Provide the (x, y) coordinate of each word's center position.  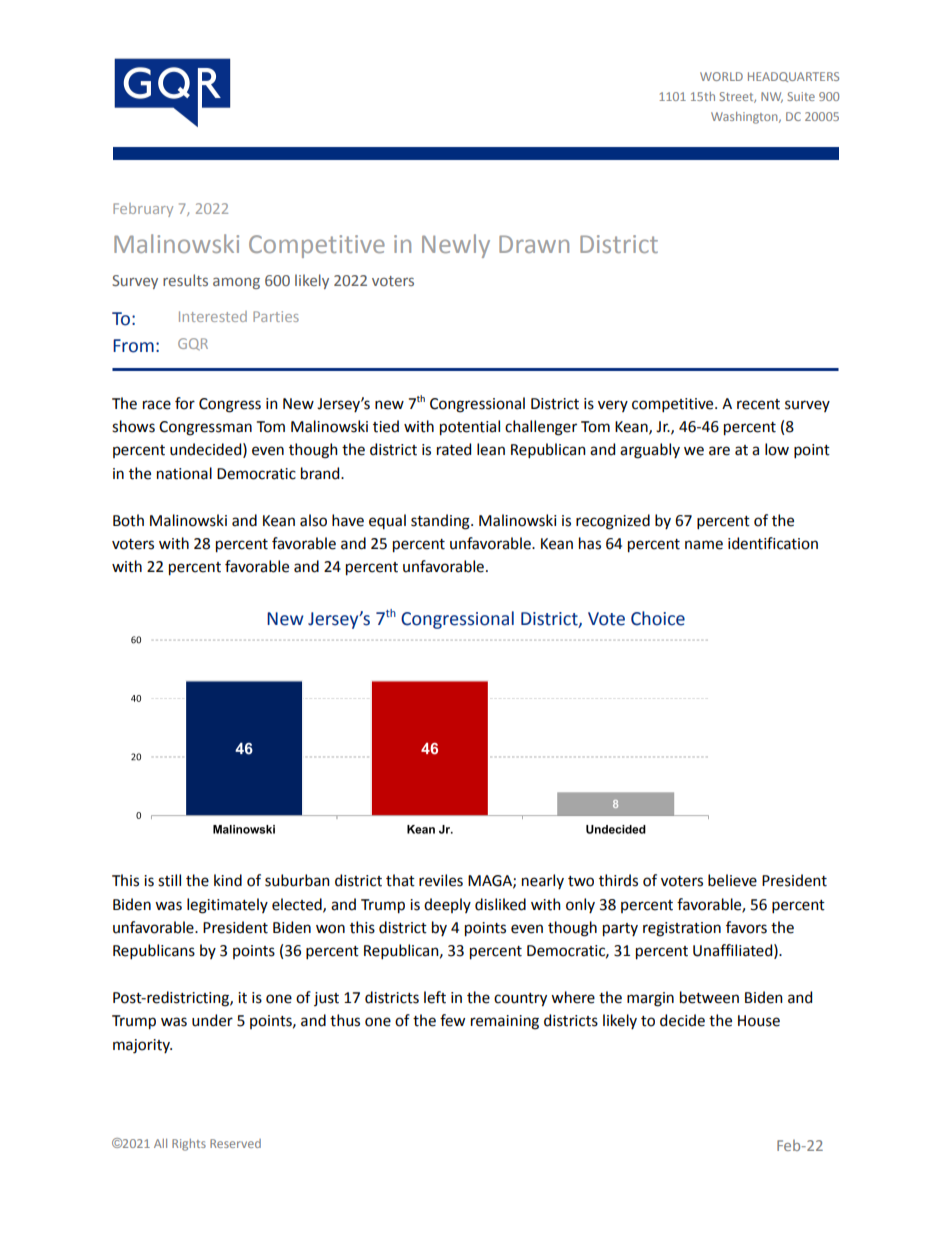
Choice (658, 618)
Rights (189, 1145)
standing (441, 522)
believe (732, 880)
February (143, 210)
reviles (441, 880)
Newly (456, 246)
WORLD (721, 76)
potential (470, 428)
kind (228, 880)
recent (758, 404)
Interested (213, 316)
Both (128, 520)
